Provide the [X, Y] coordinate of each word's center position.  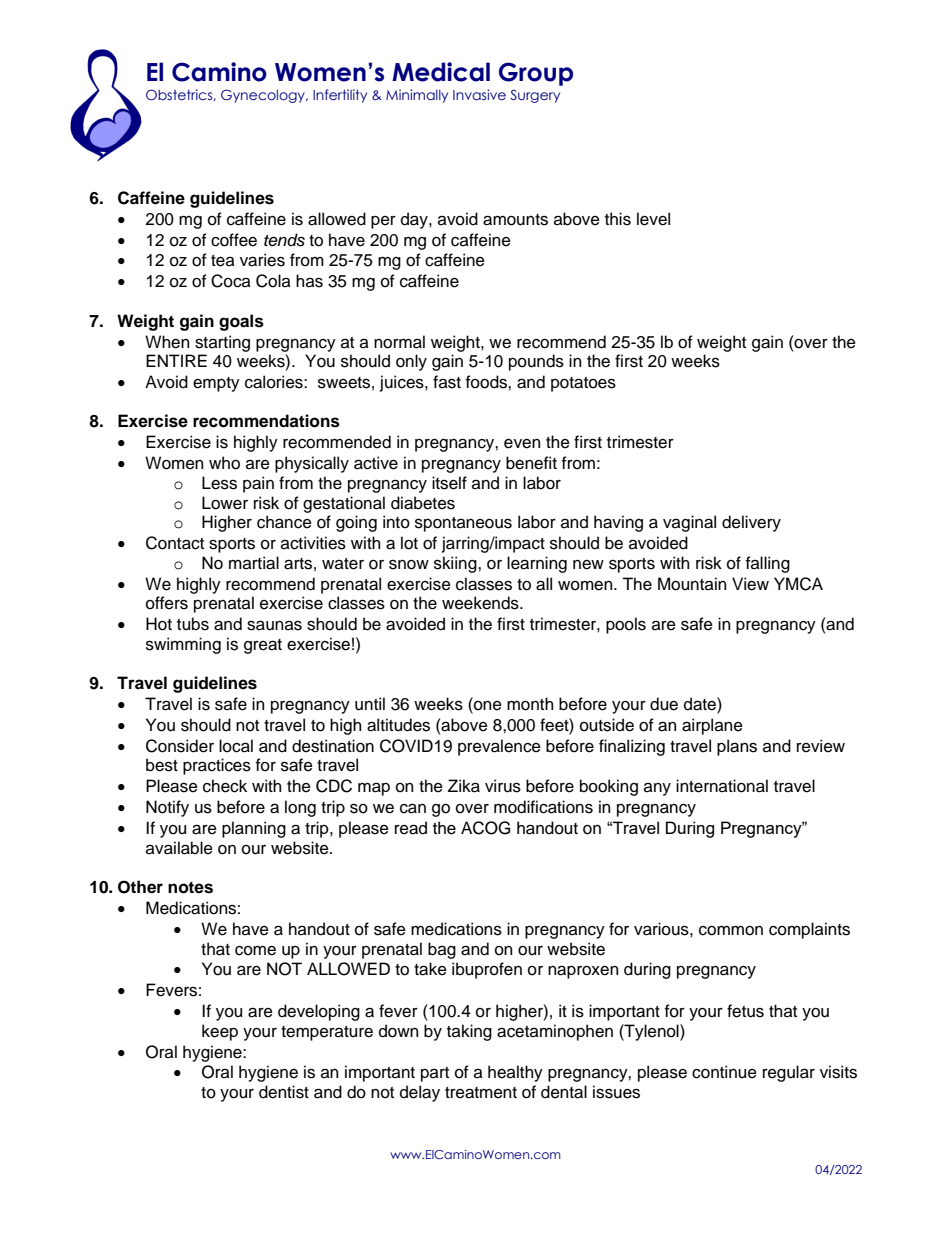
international [722, 786]
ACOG [485, 828]
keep [220, 1032]
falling [768, 564]
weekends [481, 603]
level [653, 219]
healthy [515, 1073]
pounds [536, 362]
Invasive [479, 94]
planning [254, 829]
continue [724, 1072]
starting [222, 343]
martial [254, 563]
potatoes [583, 384]
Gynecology [264, 96]
